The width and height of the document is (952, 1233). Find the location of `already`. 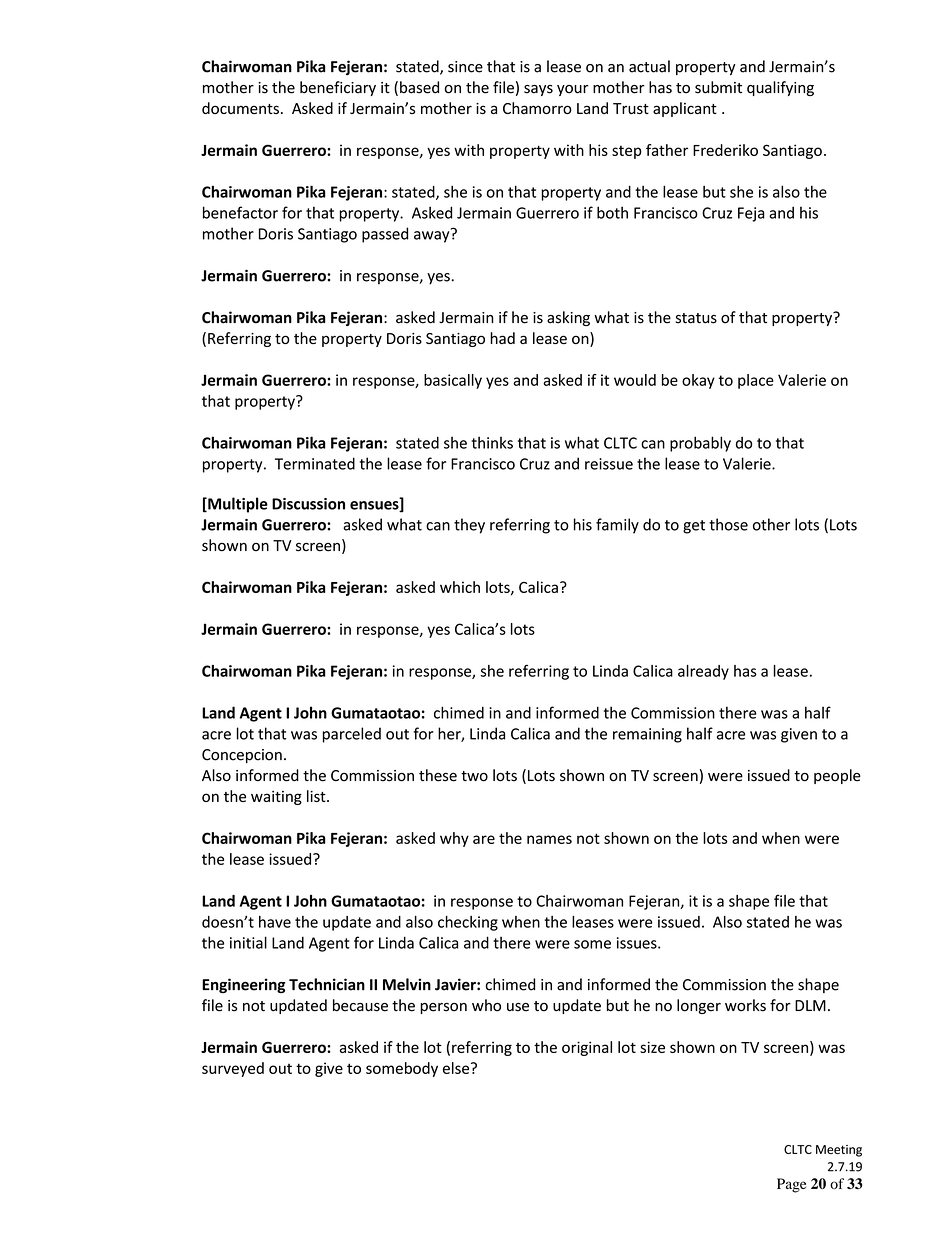

already is located at coordinates (703, 672).
